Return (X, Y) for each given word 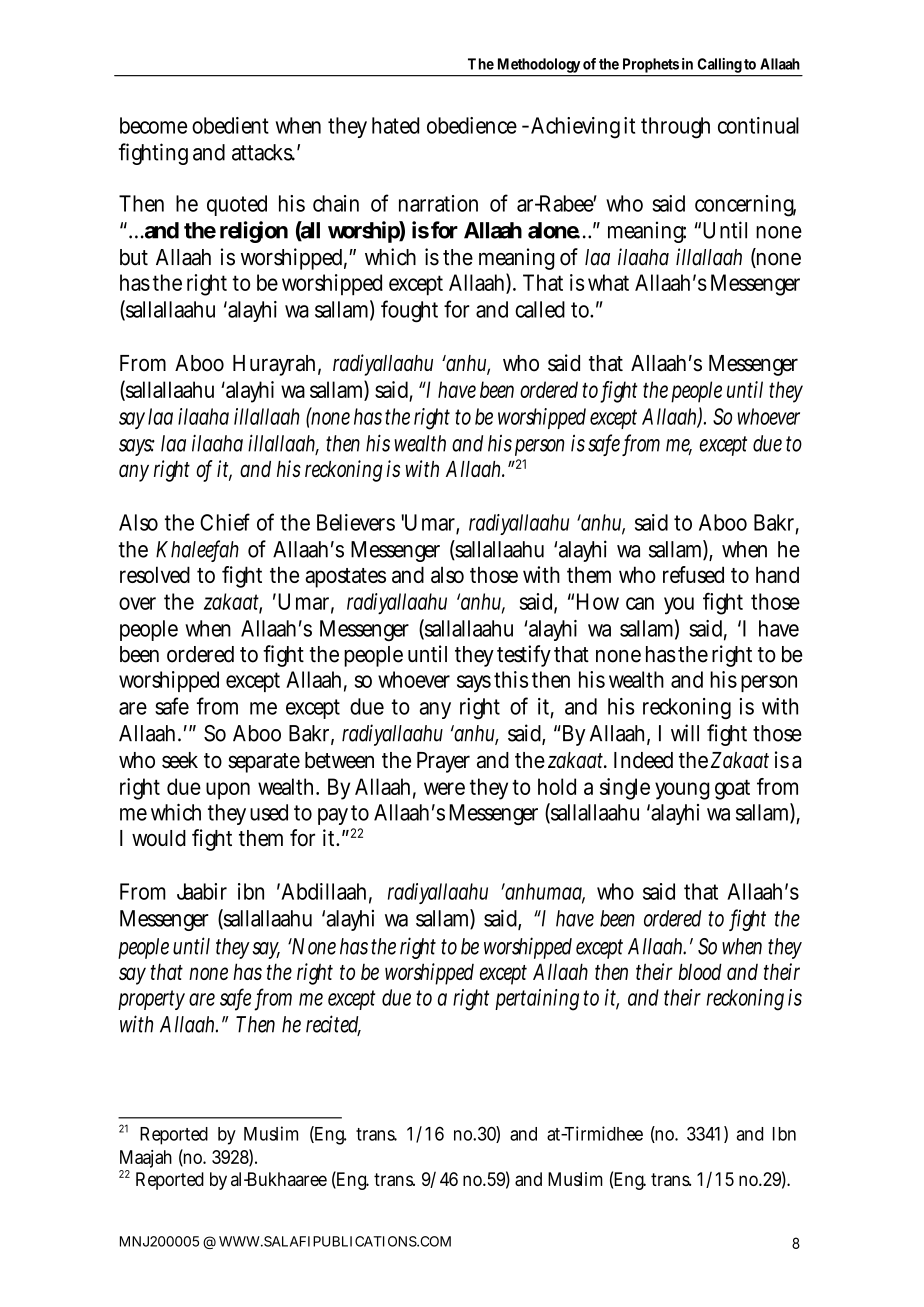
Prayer (443, 762)
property (151, 1000)
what (608, 282)
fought (409, 311)
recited (333, 1025)
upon (228, 791)
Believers (356, 522)
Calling (720, 67)
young (682, 791)
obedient (230, 125)
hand (777, 574)
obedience (472, 125)
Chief (225, 522)
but (134, 257)
